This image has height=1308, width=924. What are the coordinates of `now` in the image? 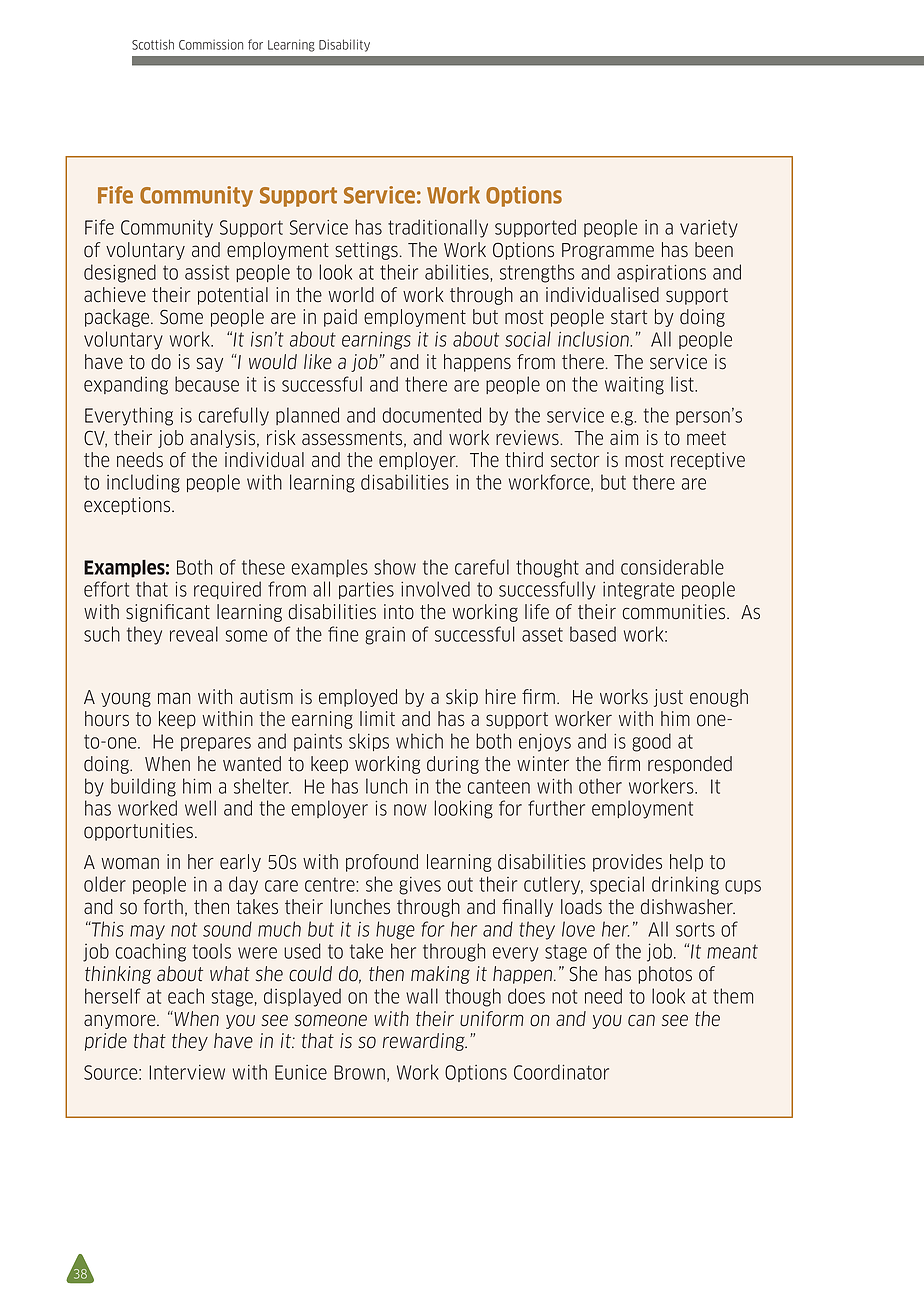 It's located at (410, 810).
